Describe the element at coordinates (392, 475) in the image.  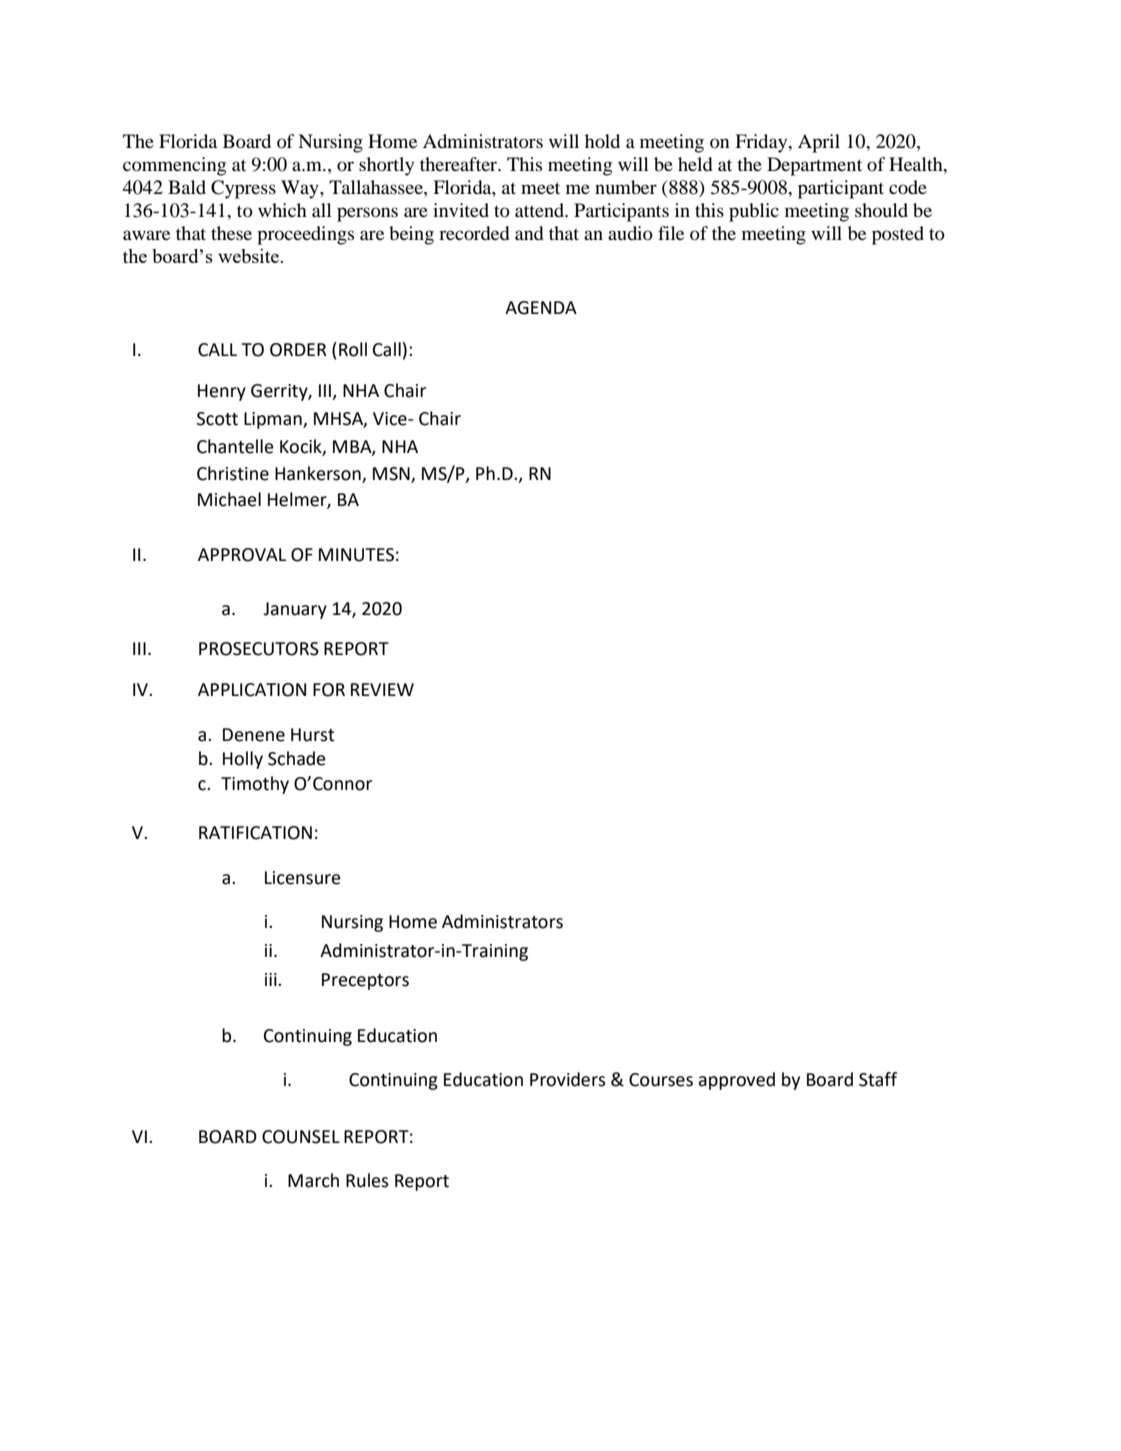
I see `MSN` at that location.
